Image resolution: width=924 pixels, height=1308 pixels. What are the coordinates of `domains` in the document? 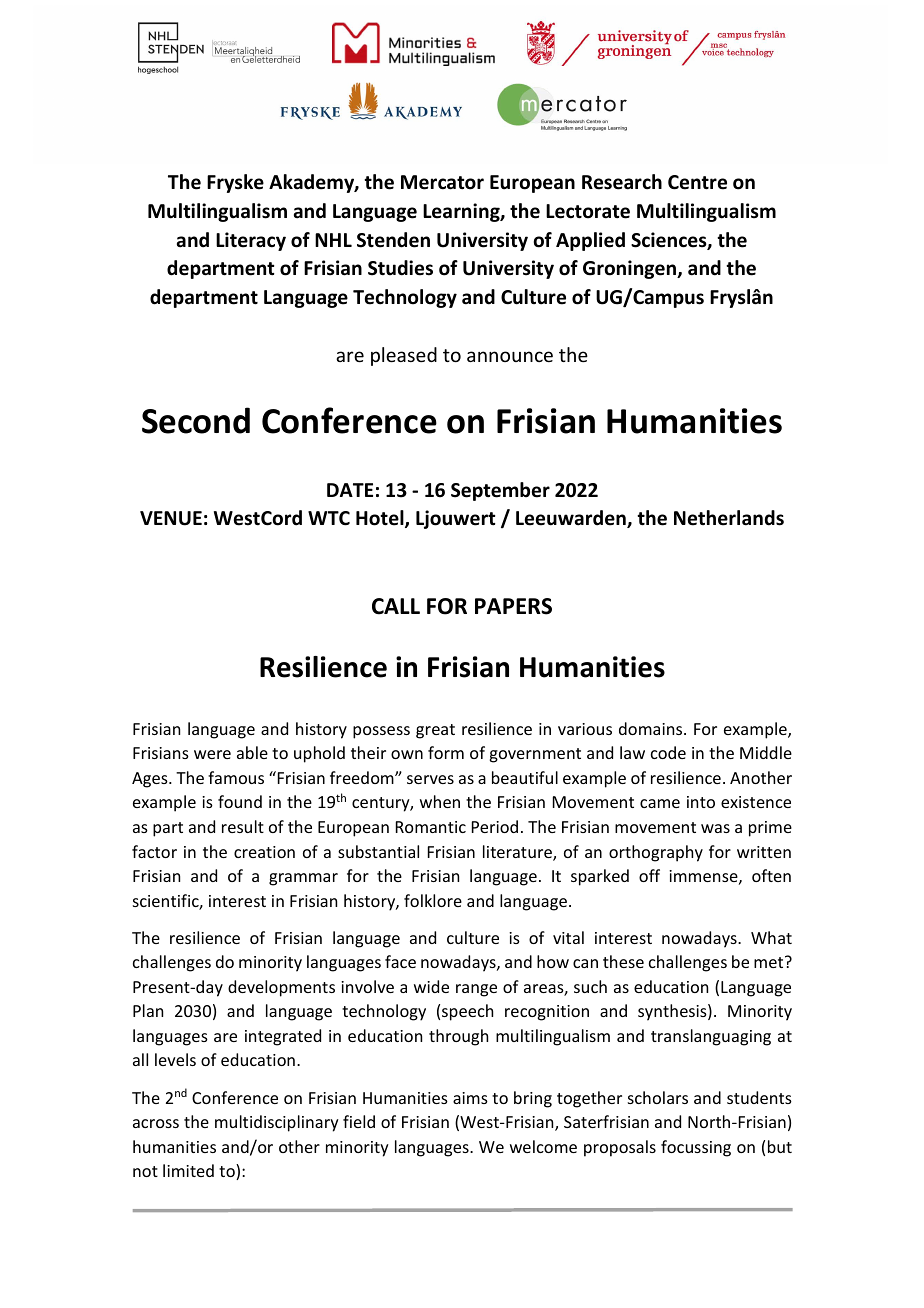 It's located at (652, 728).
